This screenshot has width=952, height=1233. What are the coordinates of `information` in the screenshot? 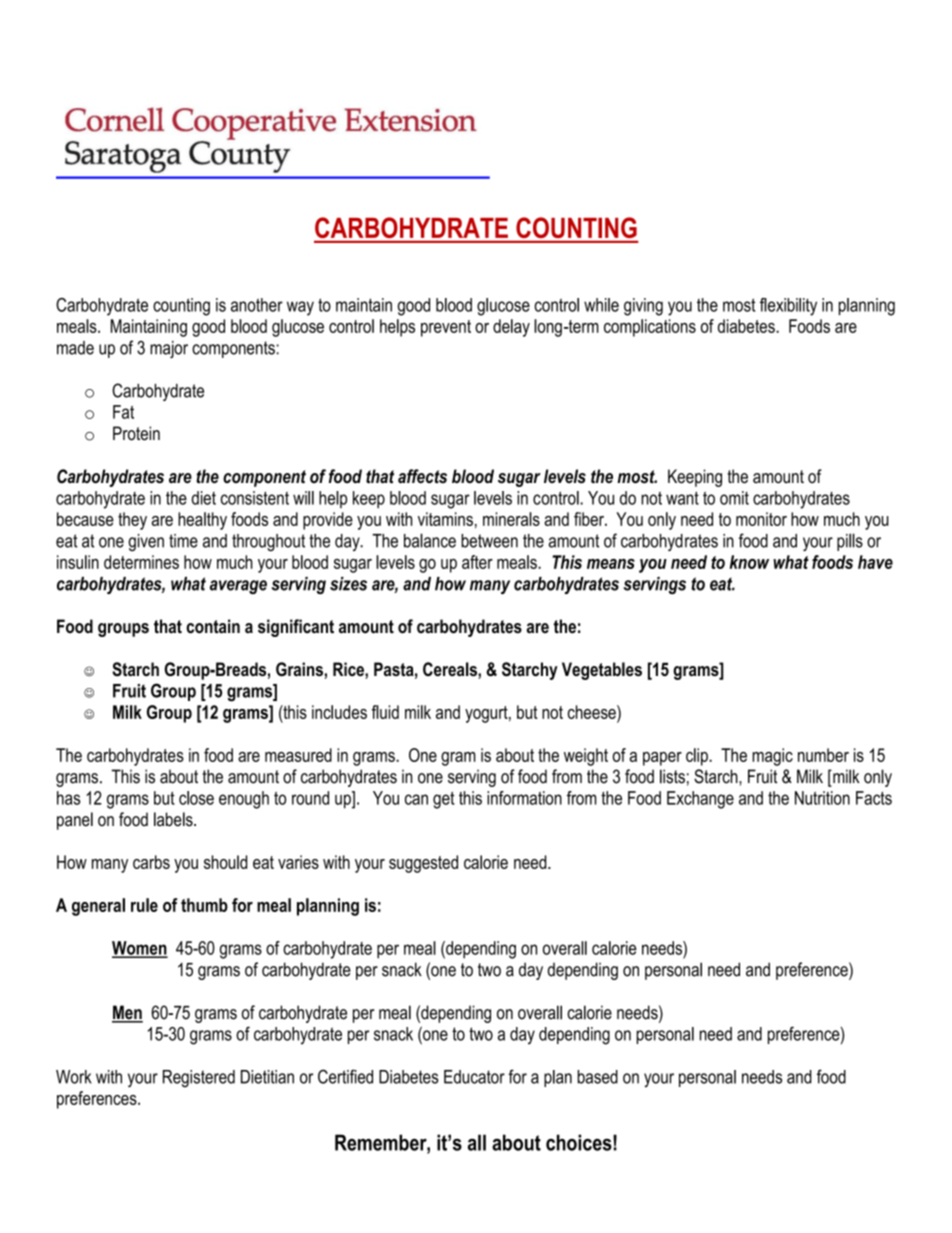 It's located at (524, 798).
